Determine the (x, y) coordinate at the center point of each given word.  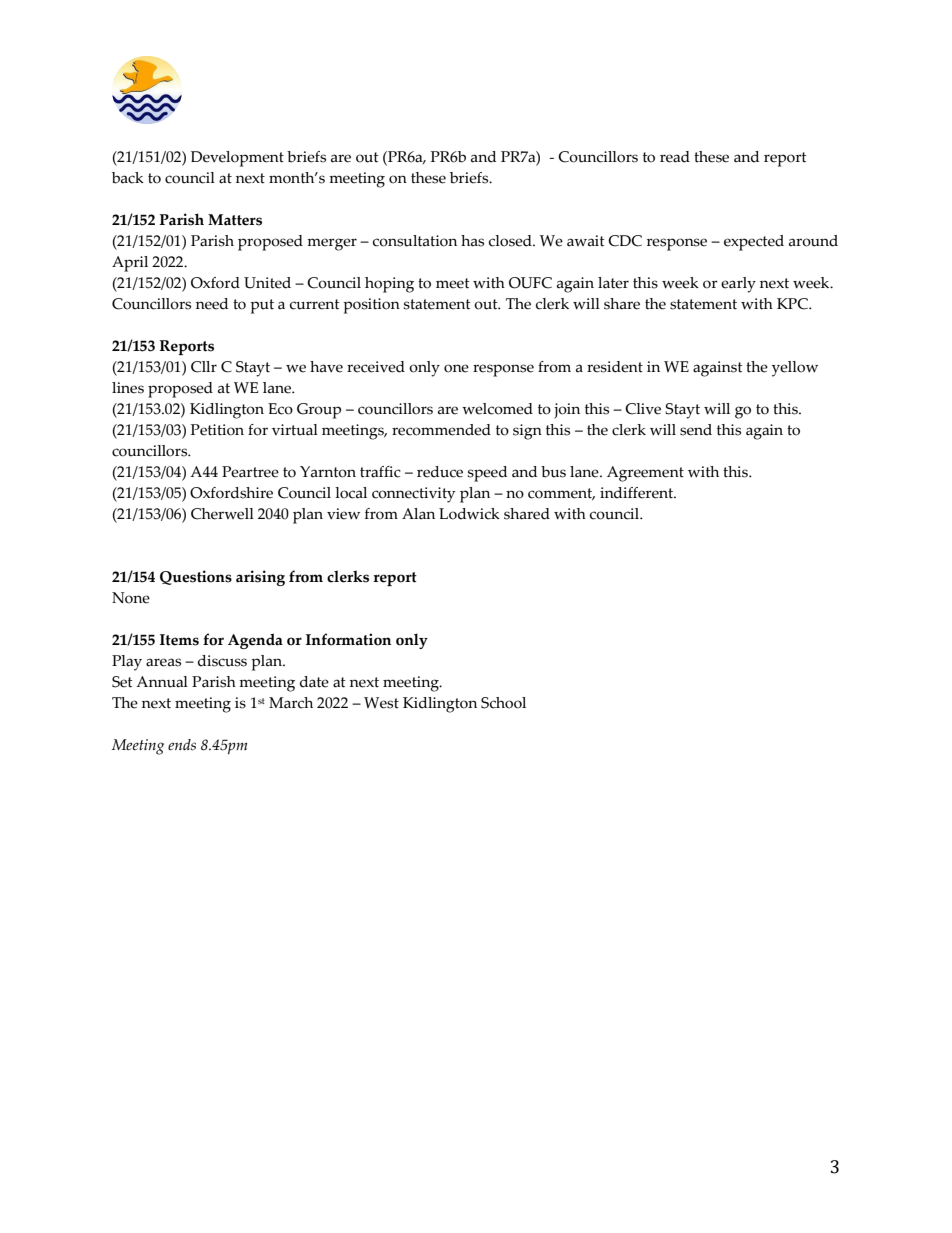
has (472, 241)
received (376, 367)
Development (237, 159)
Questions (196, 577)
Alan (418, 514)
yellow (795, 369)
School (503, 703)
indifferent (637, 493)
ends (182, 745)
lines (128, 388)
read (675, 157)
